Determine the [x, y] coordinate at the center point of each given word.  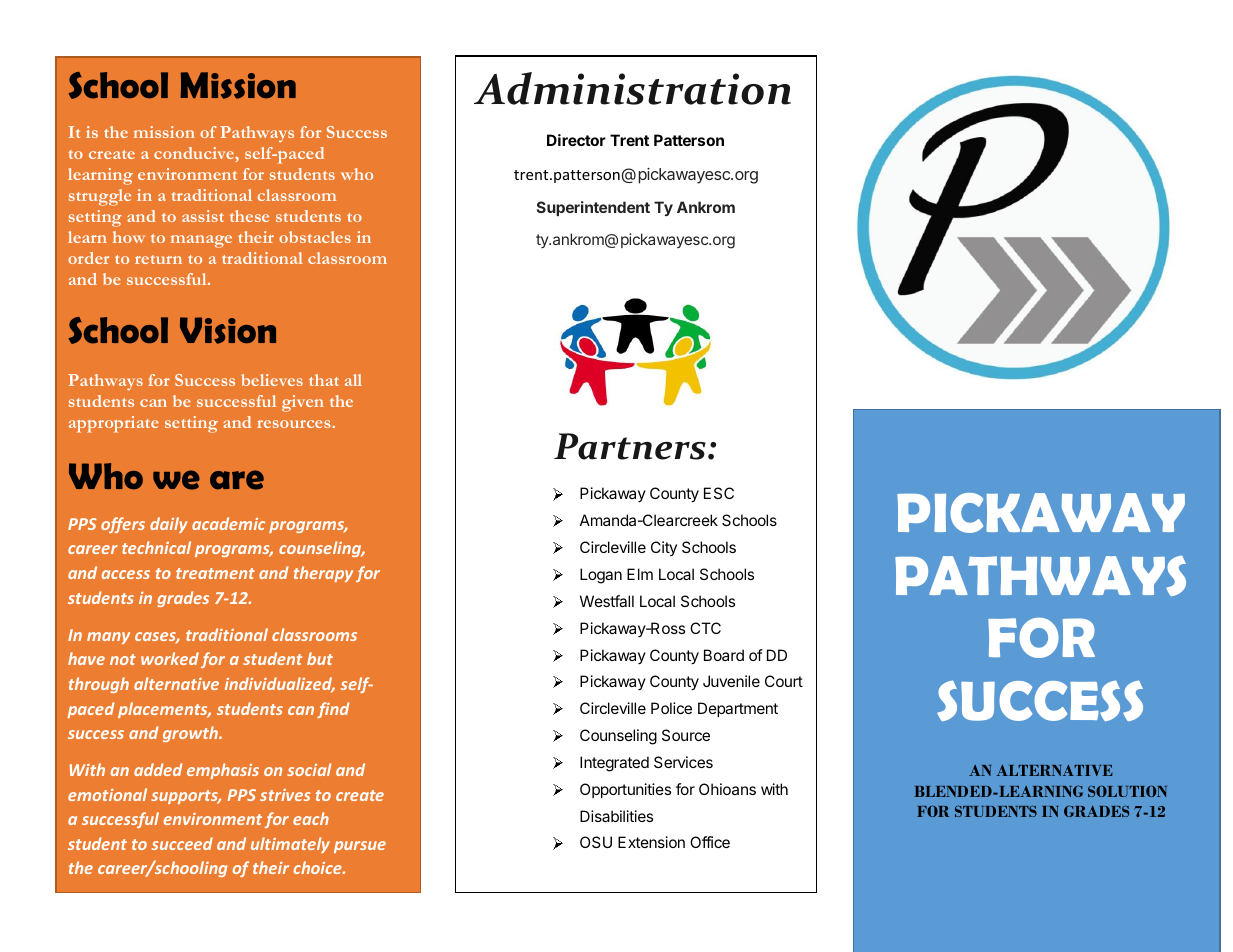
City [664, 548]
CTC [705, 628]
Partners [630, 446]
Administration [632, 88]
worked [170, 658]
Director [576, 140]
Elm [640, 574]
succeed [182, 843]
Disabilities [616, 816]
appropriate [114, 424]
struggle [100, 197]
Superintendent [593, 208]
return [158, 259]
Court [784, 681]
